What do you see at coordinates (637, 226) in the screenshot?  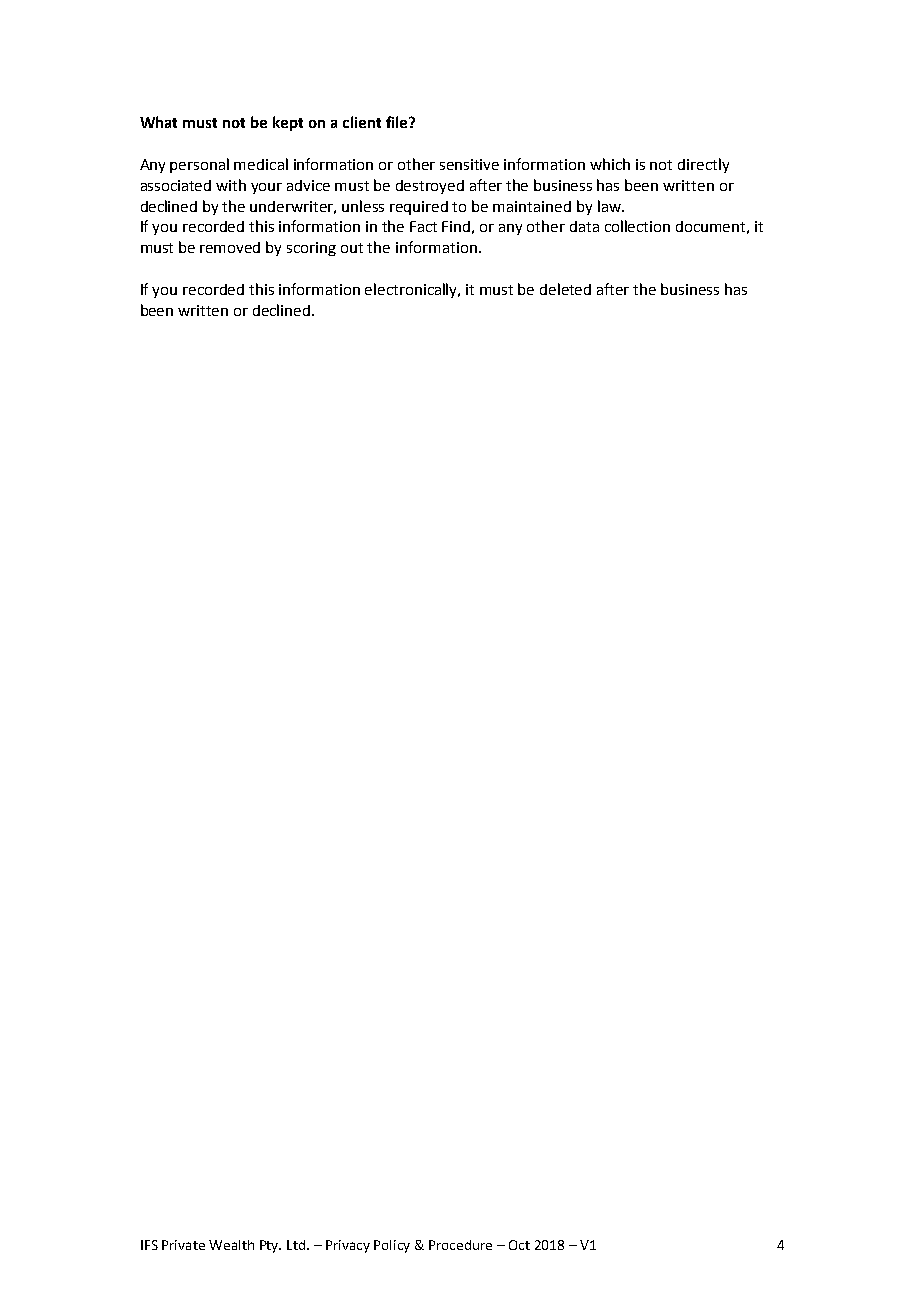 I see `collection` at bounding box center [637, 226].
